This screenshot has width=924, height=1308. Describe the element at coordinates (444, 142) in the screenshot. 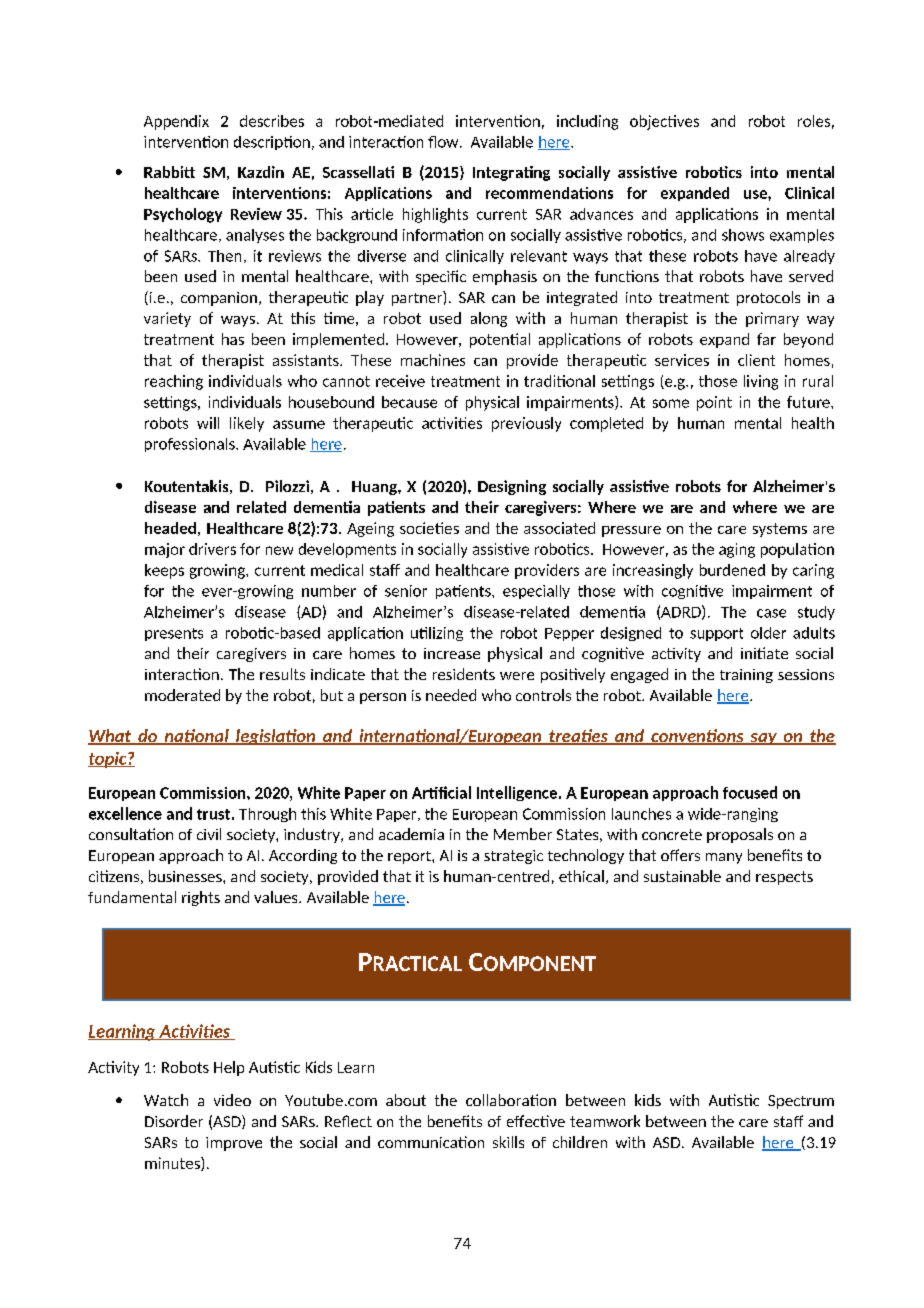

I see `flow` at that location.
